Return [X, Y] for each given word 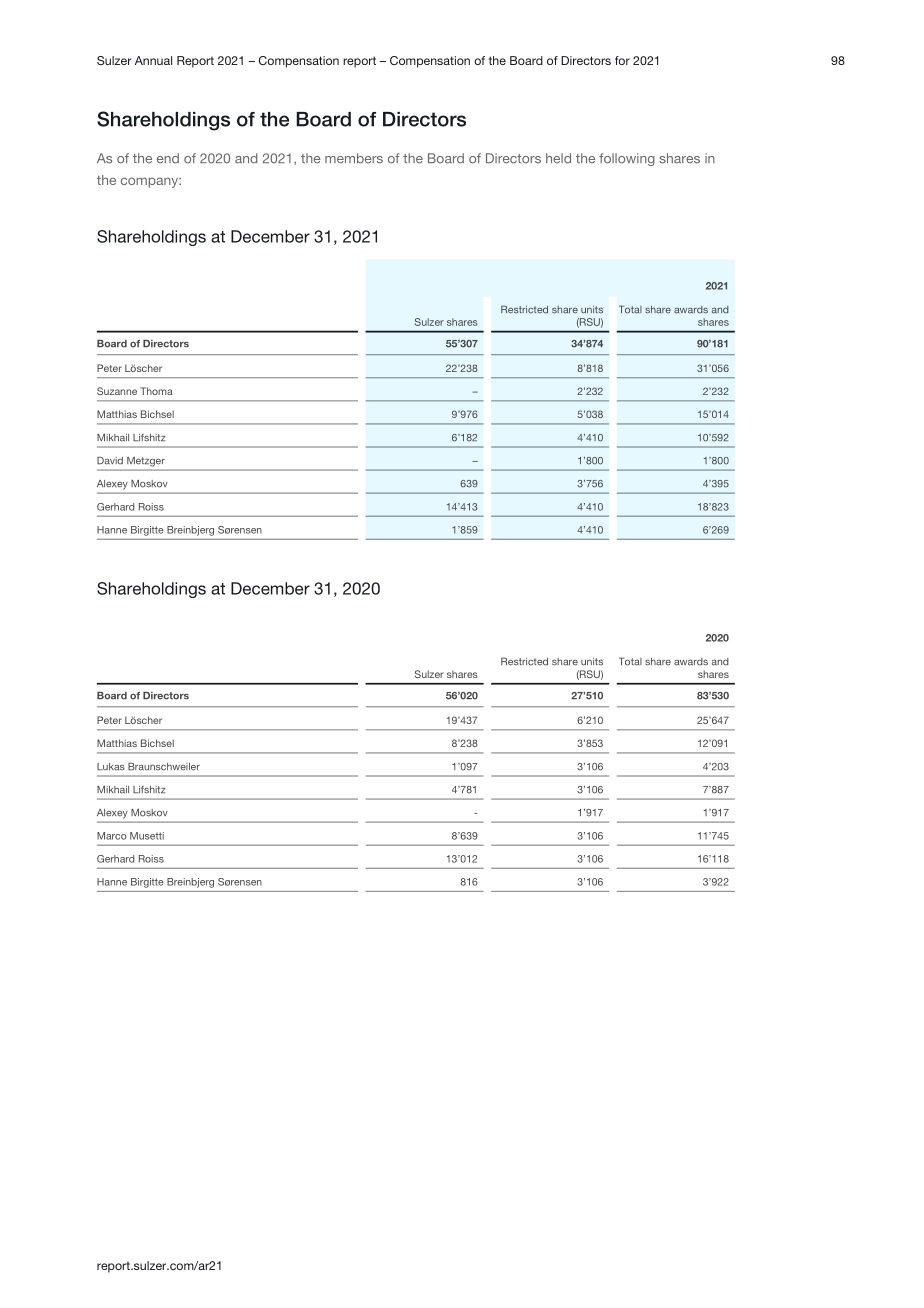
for [622, 60]
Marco [112, 836]
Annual [153, 60]
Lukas [111, 767]
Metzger [146, 461]
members [354, 158]
